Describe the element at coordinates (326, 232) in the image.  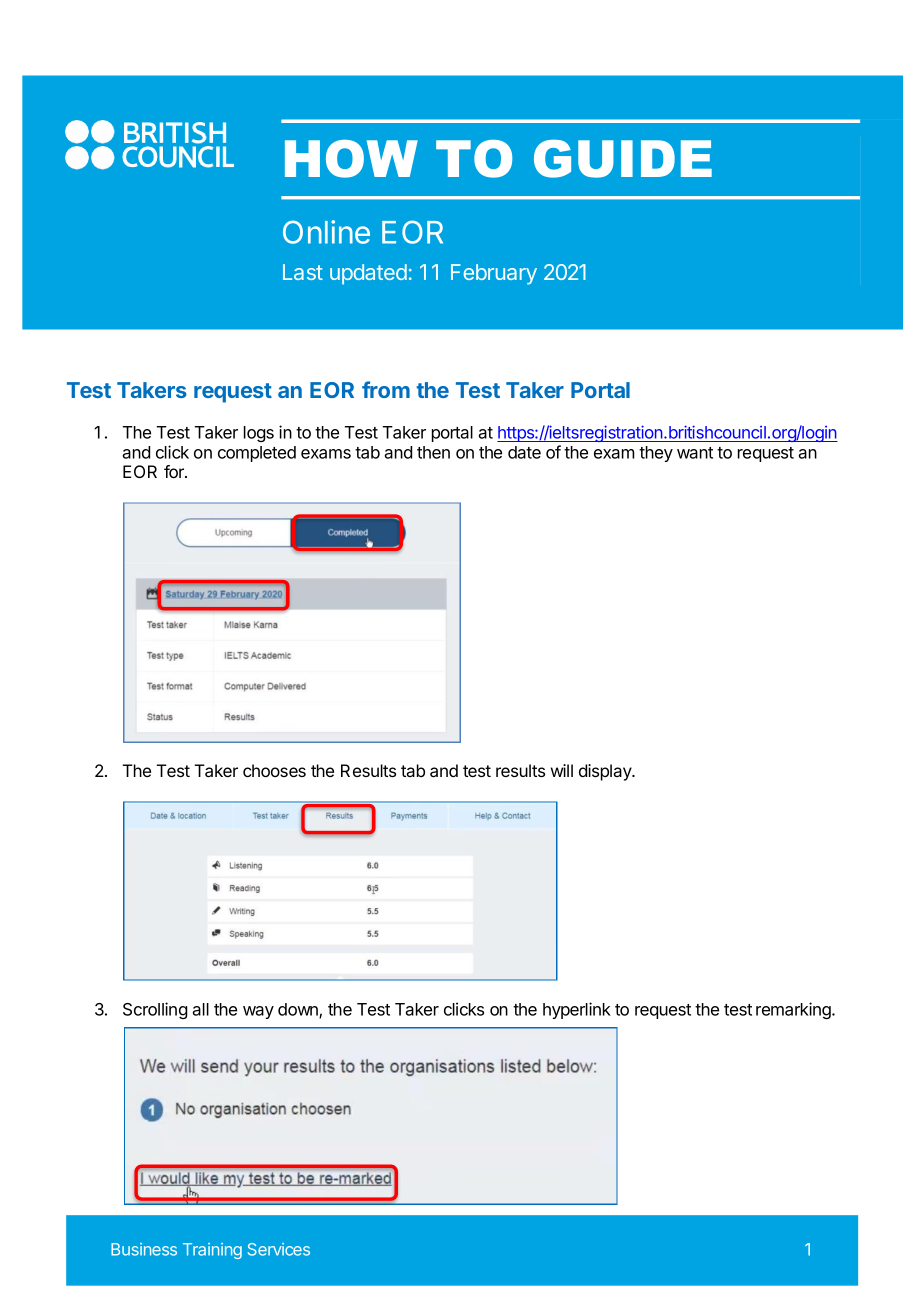
I see `Online` at that location.
